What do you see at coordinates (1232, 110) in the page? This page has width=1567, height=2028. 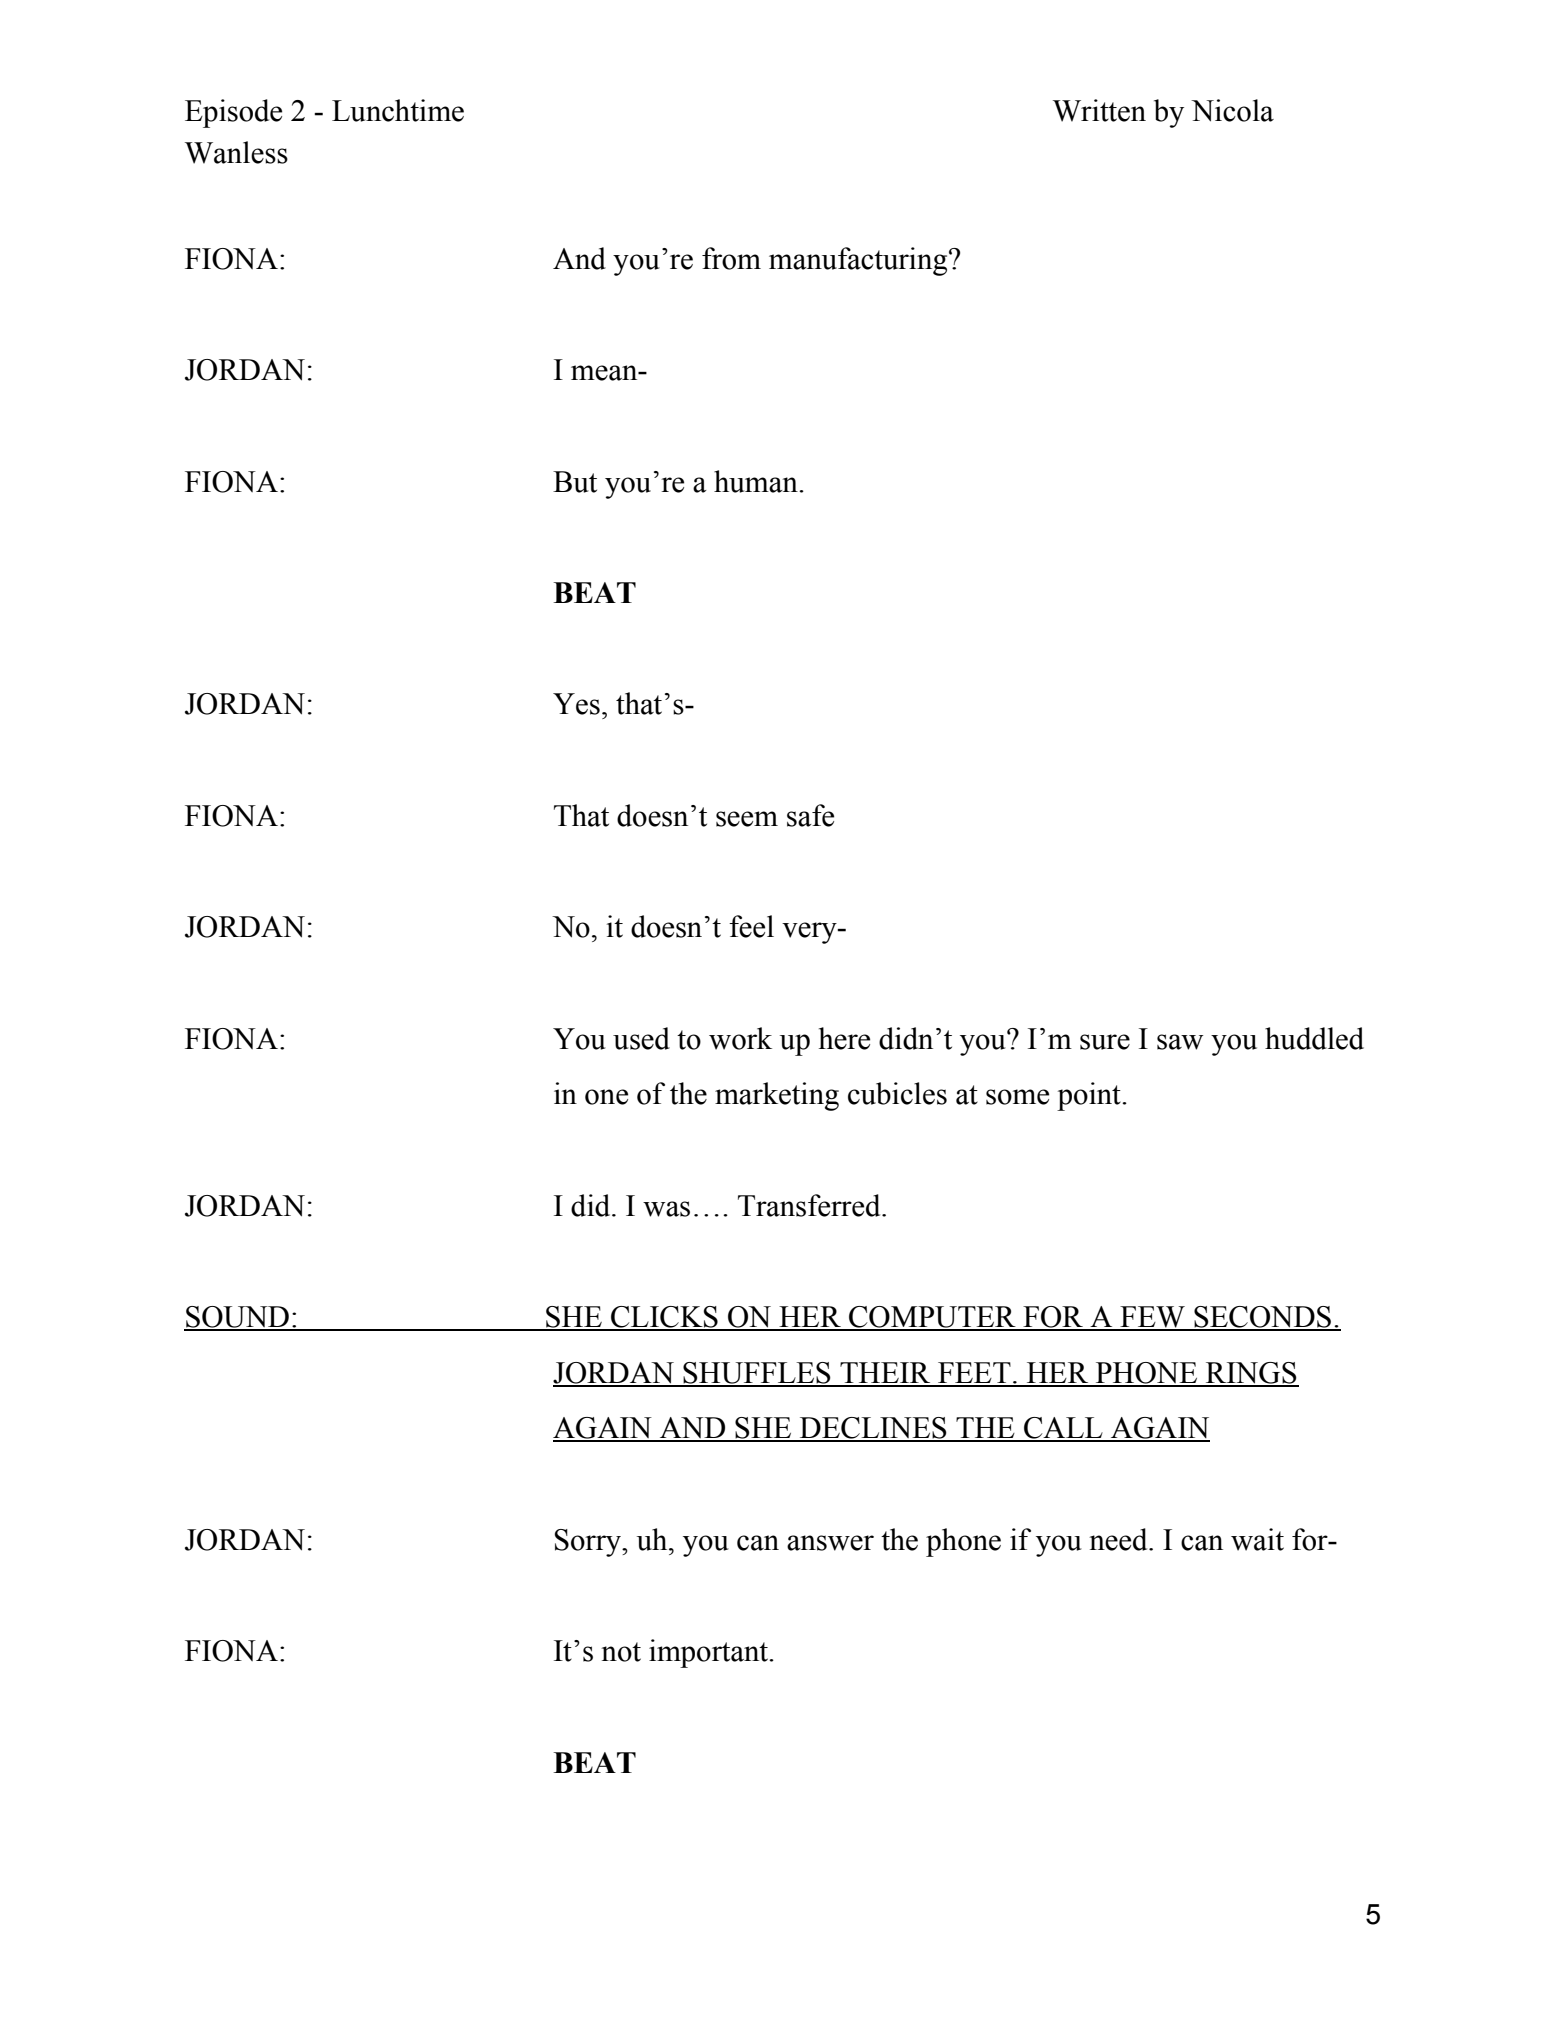 I see `Nicola` at bounding box center [1232, 110].
